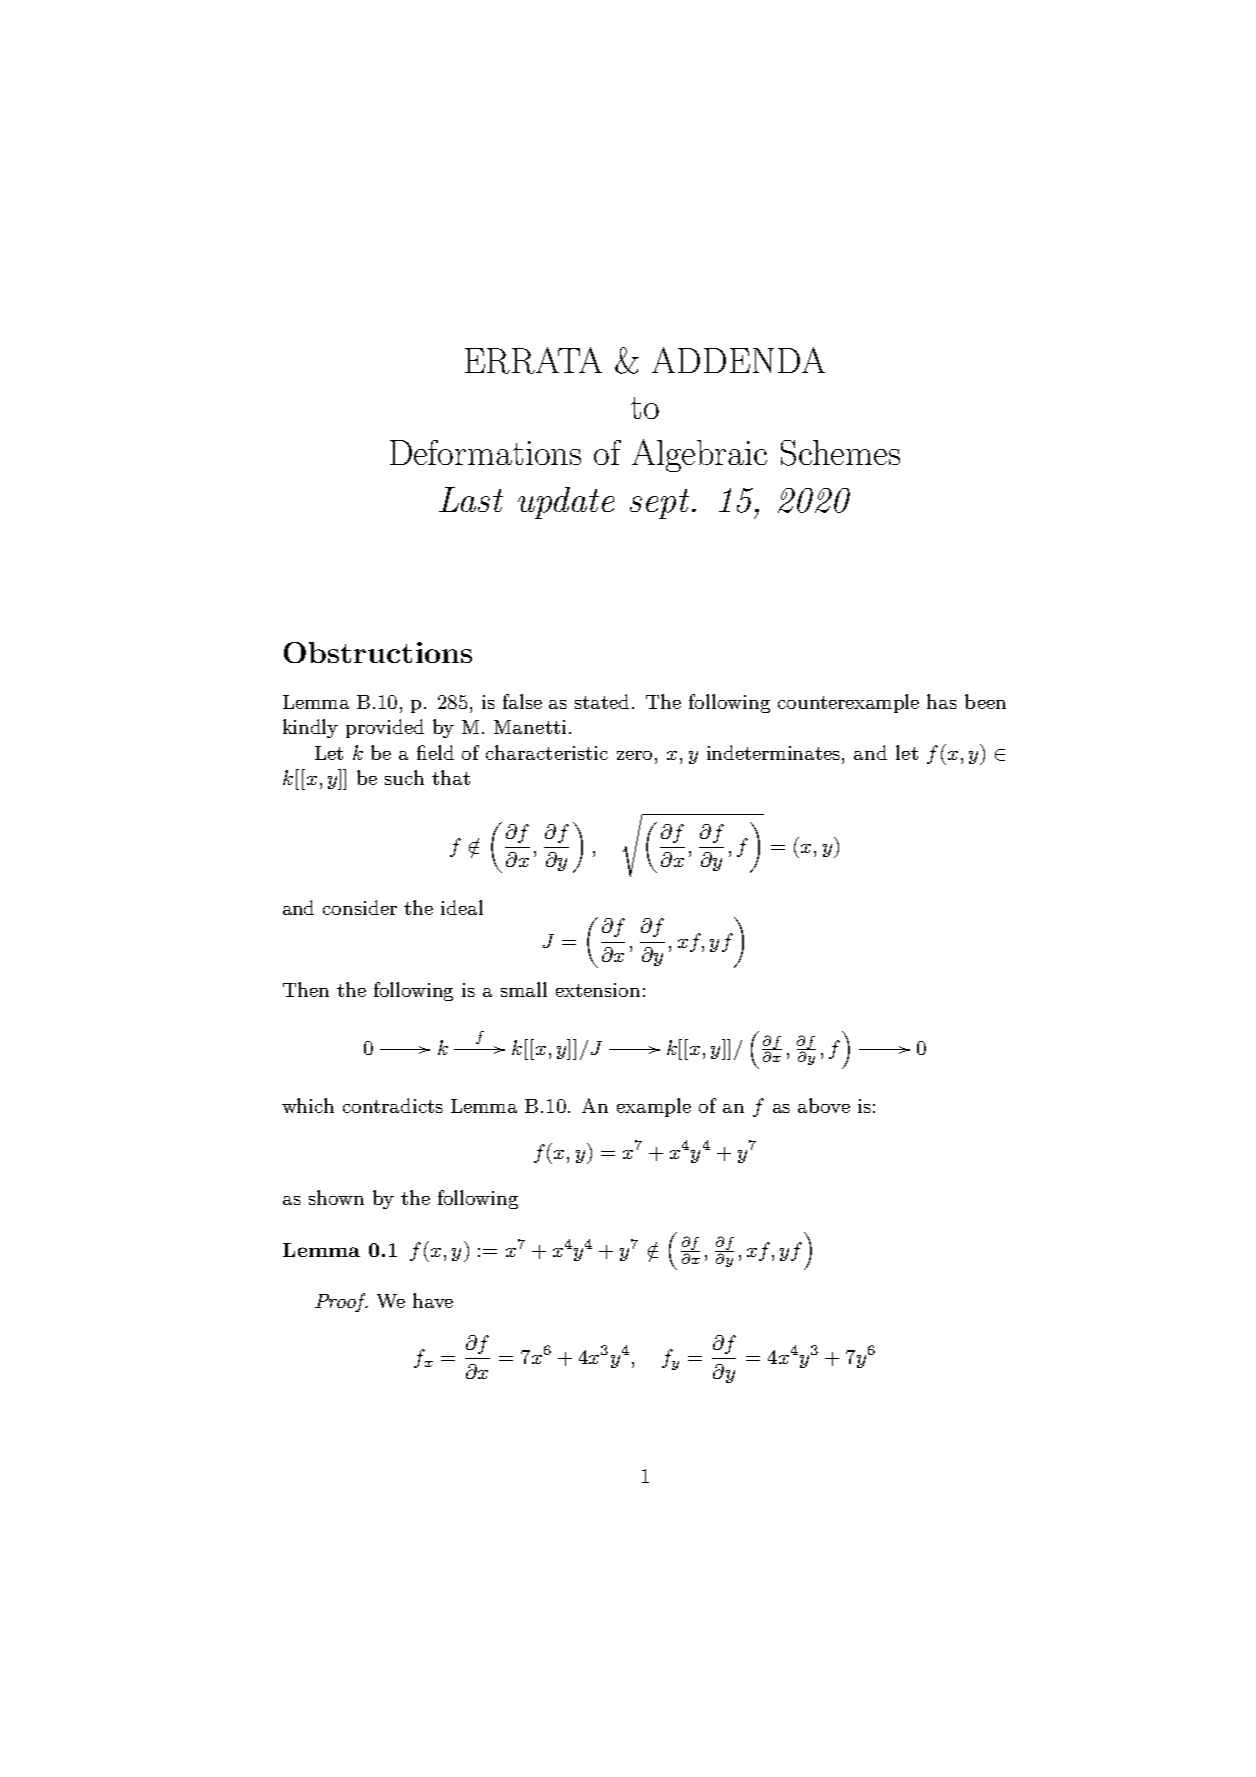 The width and height of the image is (1256, 1777). I want to click on Deformations, so click(485, 452).
